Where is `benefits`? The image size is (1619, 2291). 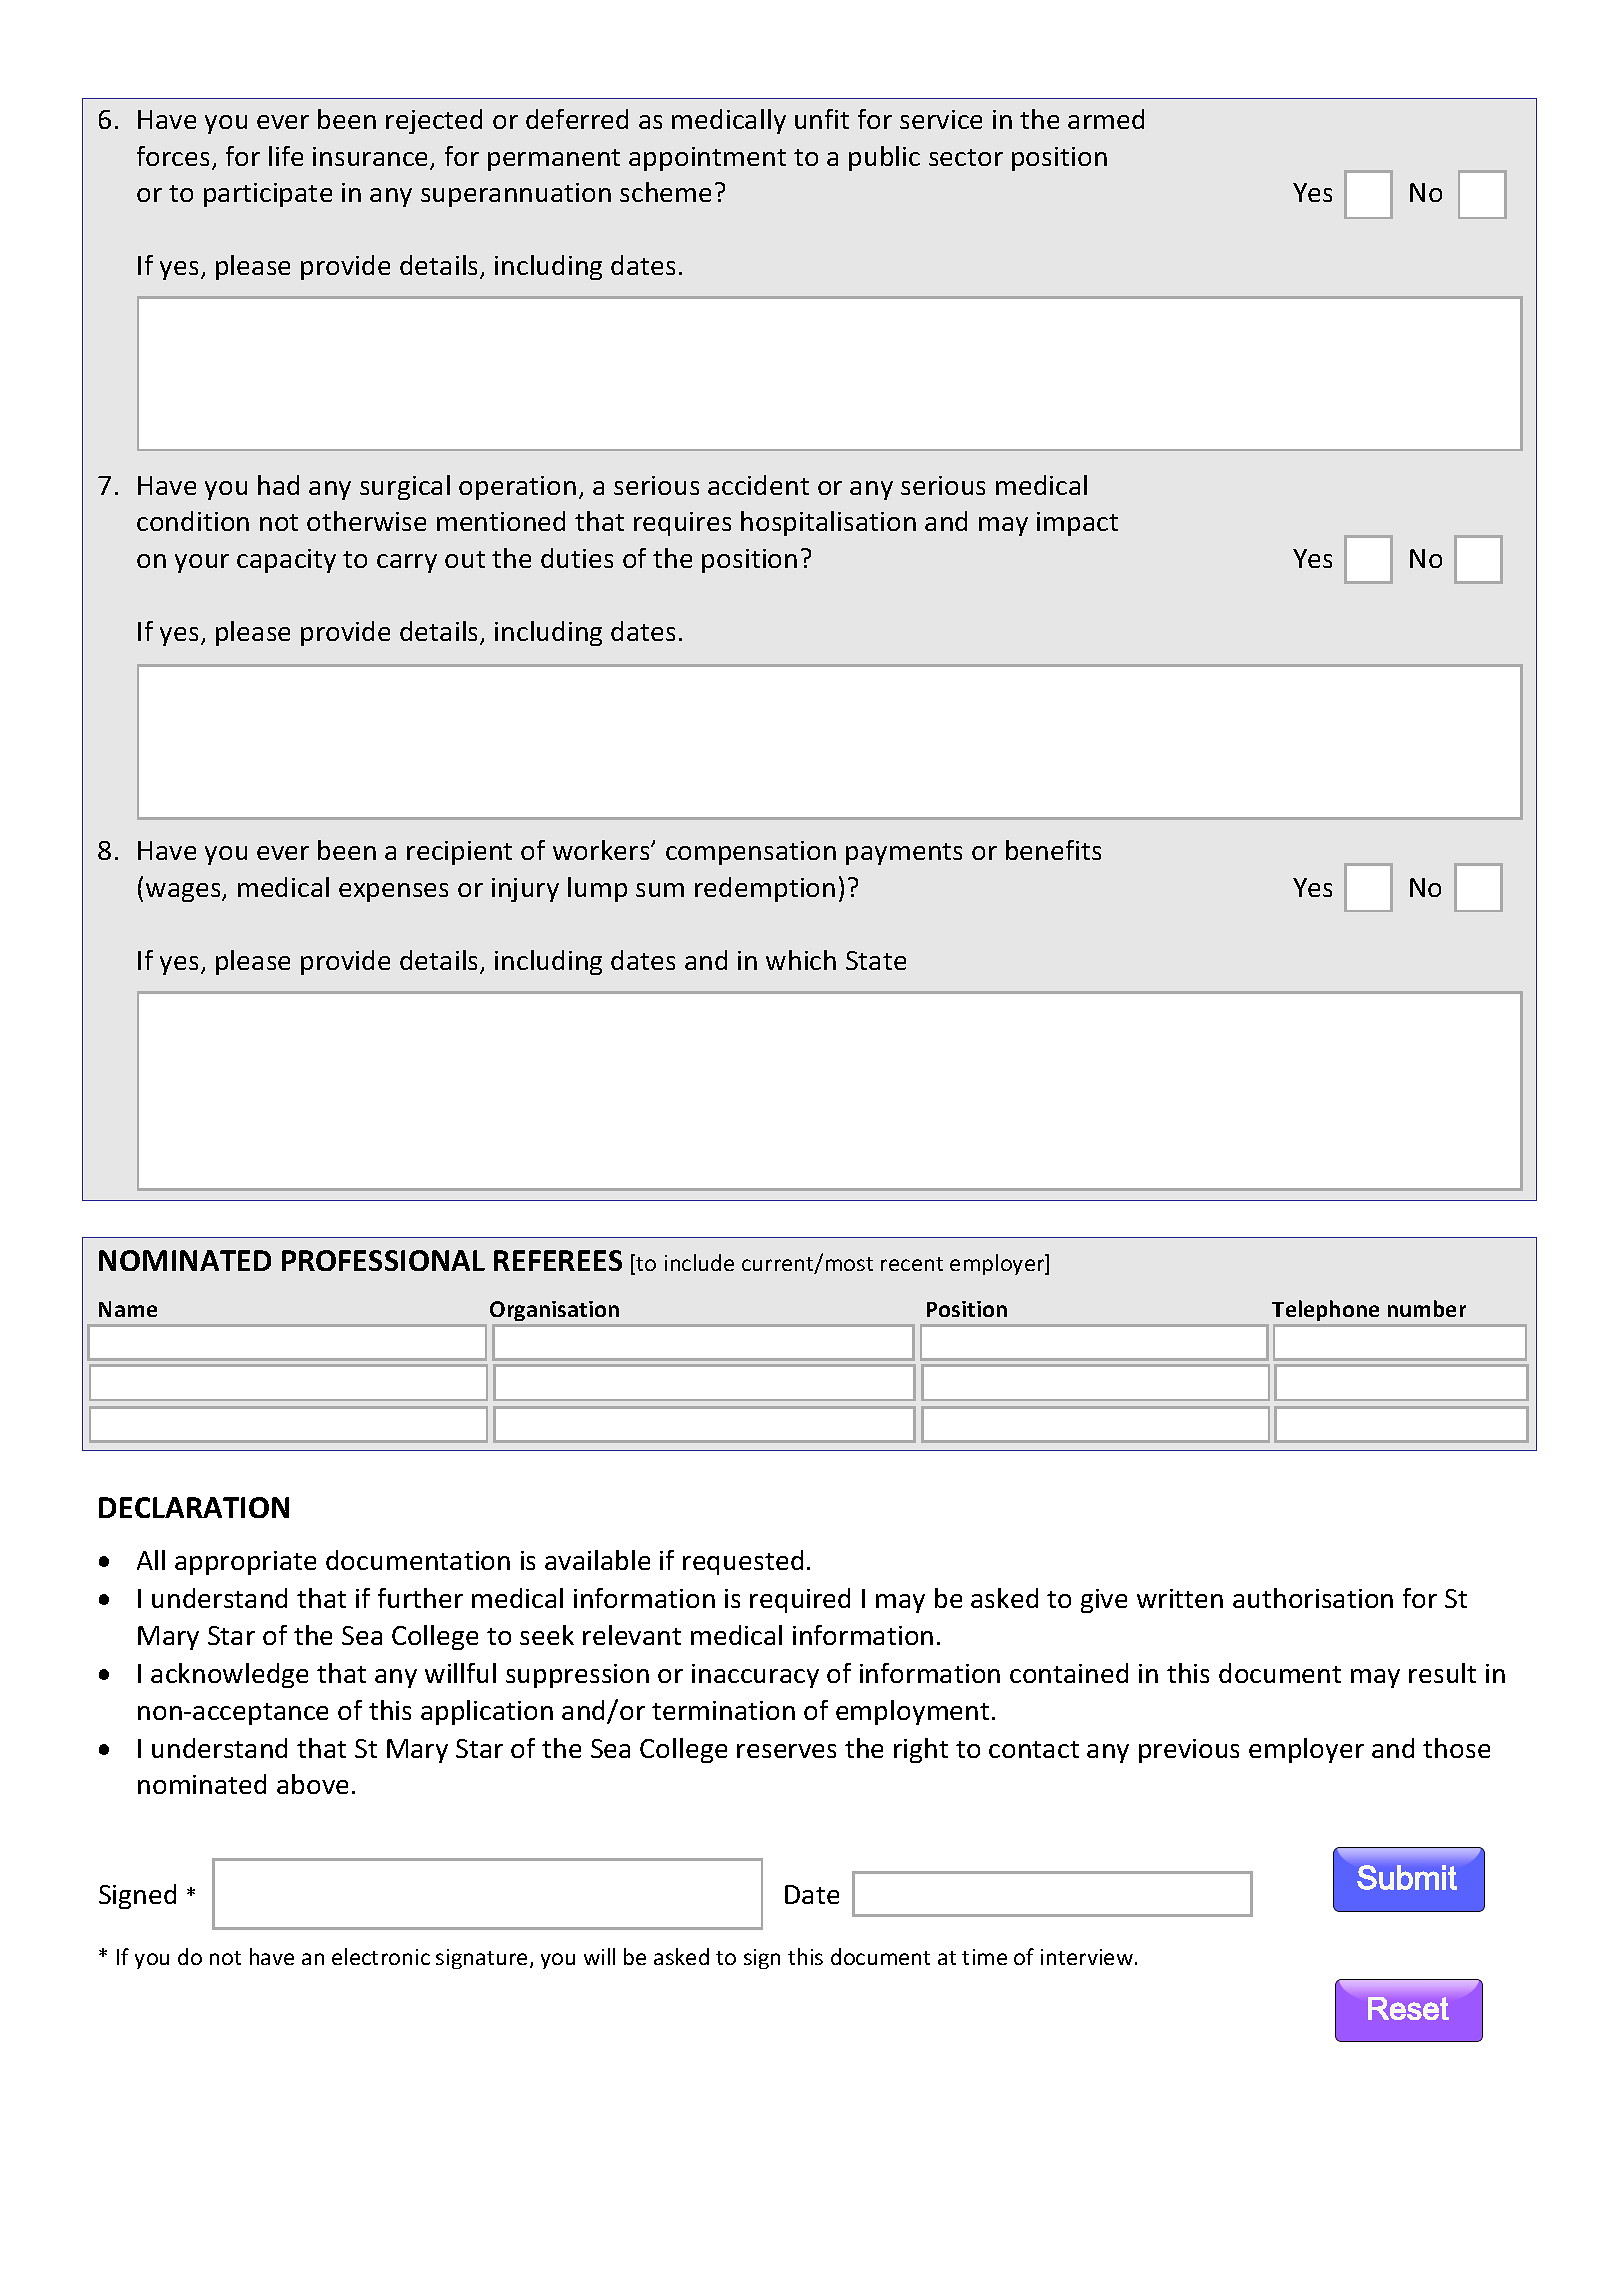 benefits is located at coordinates (1053, 850).
